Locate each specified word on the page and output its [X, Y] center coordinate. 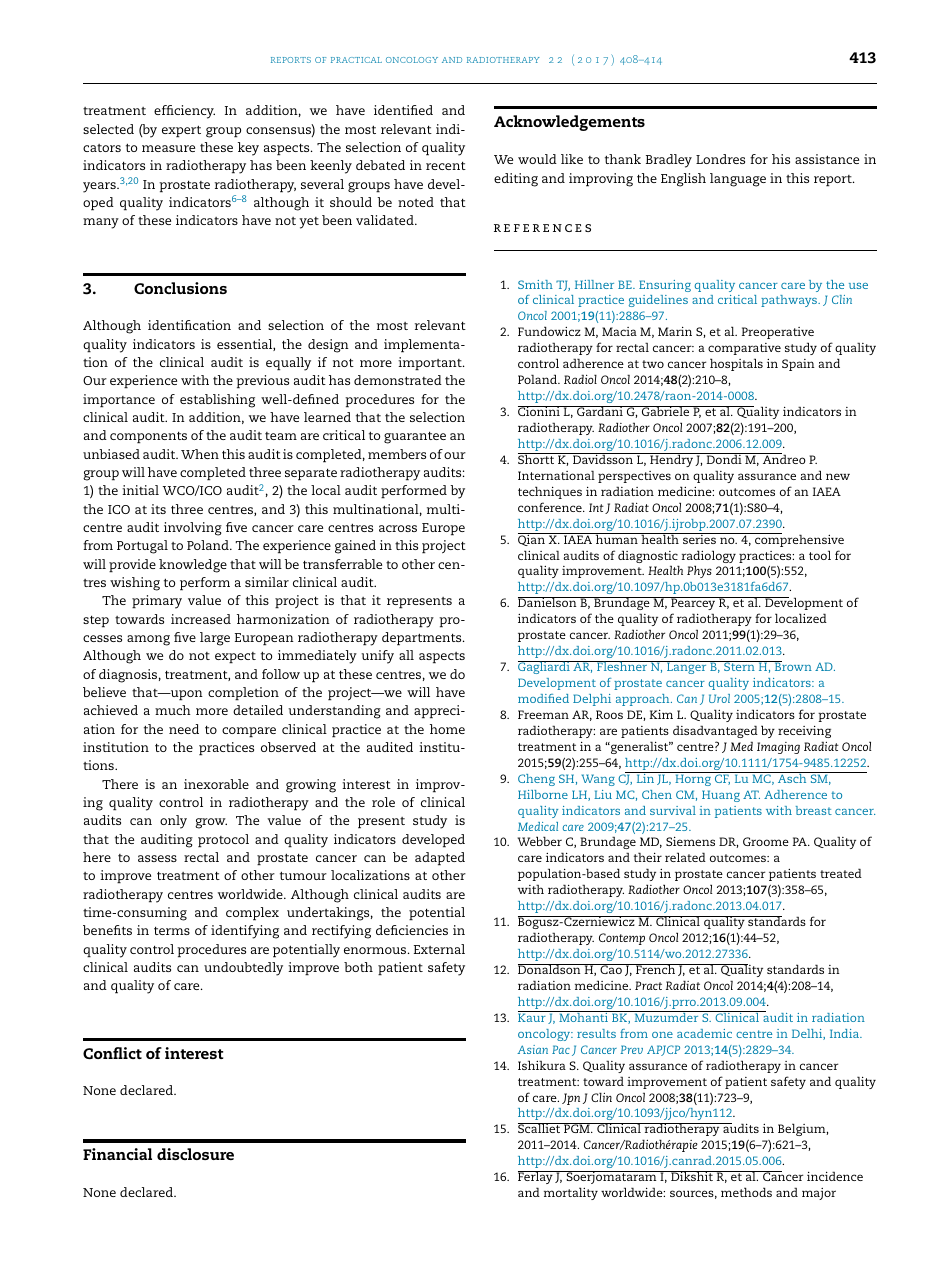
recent [446, 165]
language [738, 180]
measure [168, 148]
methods [746, 1192]
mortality [571, 1193]
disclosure [195, 1154]
